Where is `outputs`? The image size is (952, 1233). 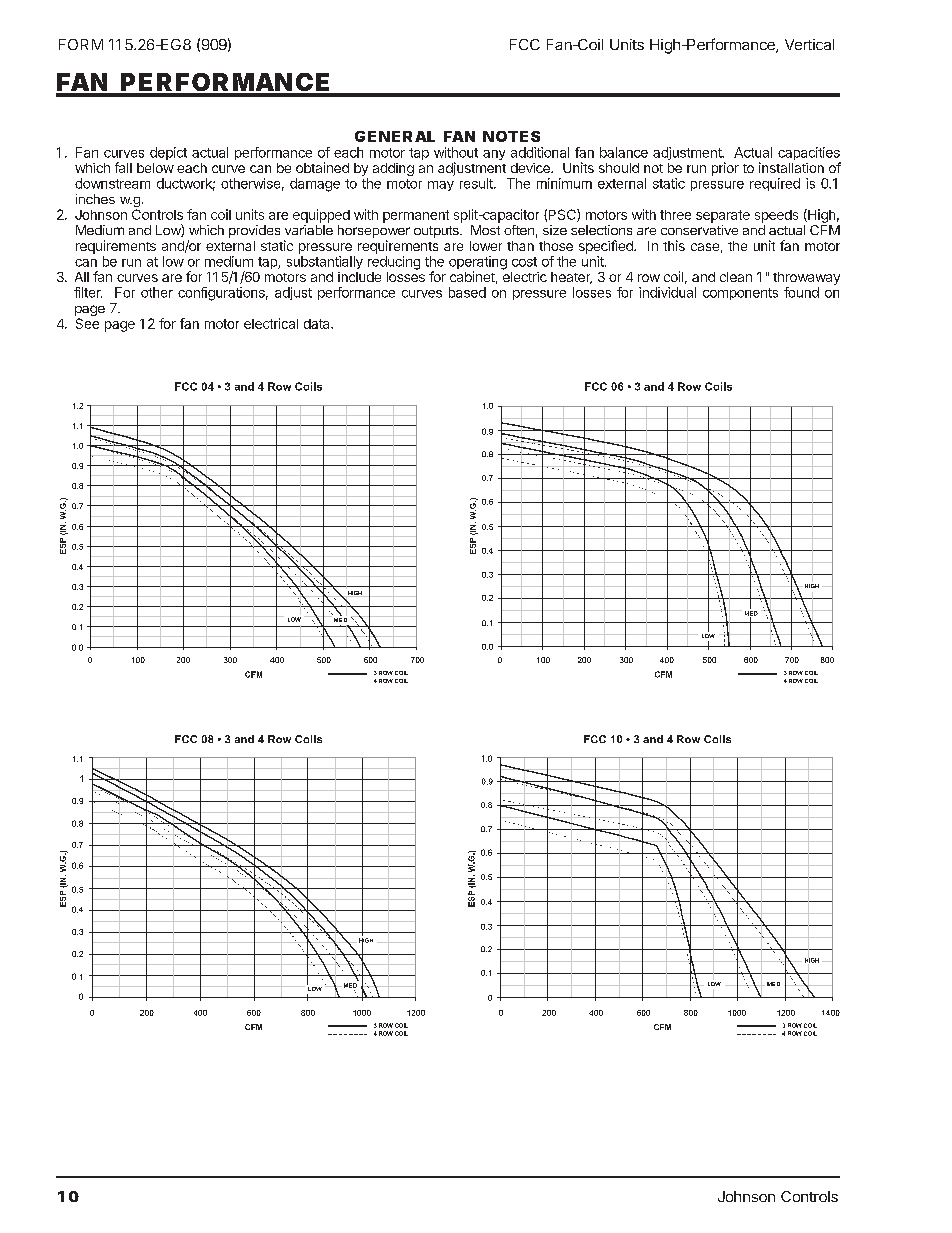 outputs is located at coordinates (437, 232).
